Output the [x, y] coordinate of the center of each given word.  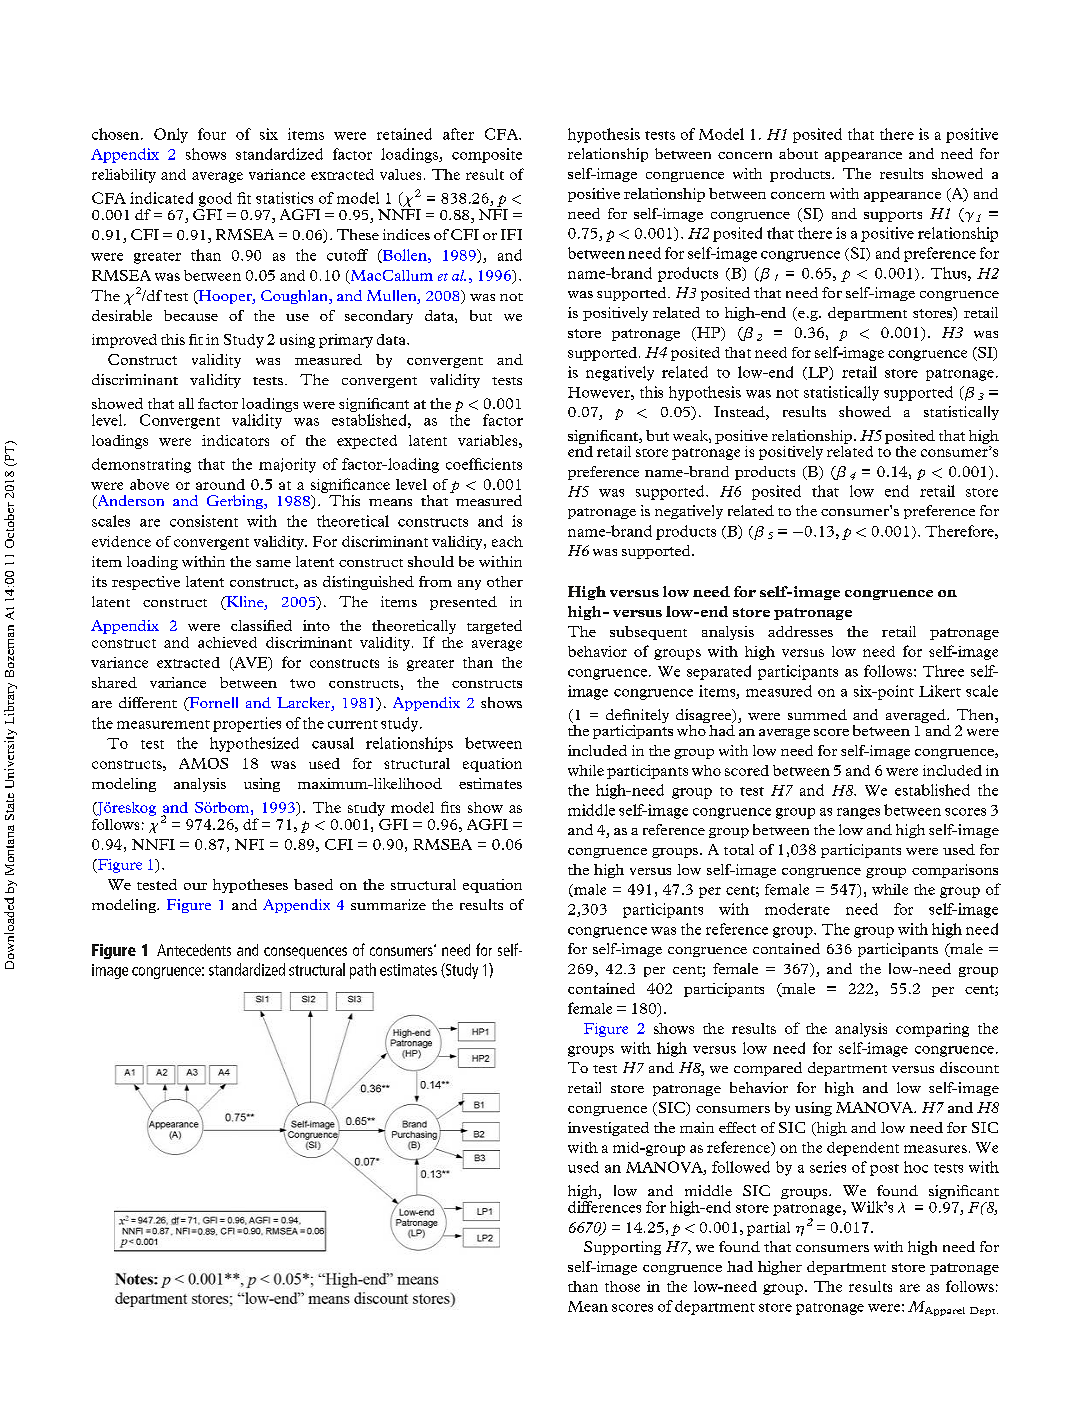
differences [604, 1207]
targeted [494, 627]
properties [247, 724]
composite [487, 155]
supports [893, 216]
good [215, 199]
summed [817, 714]
